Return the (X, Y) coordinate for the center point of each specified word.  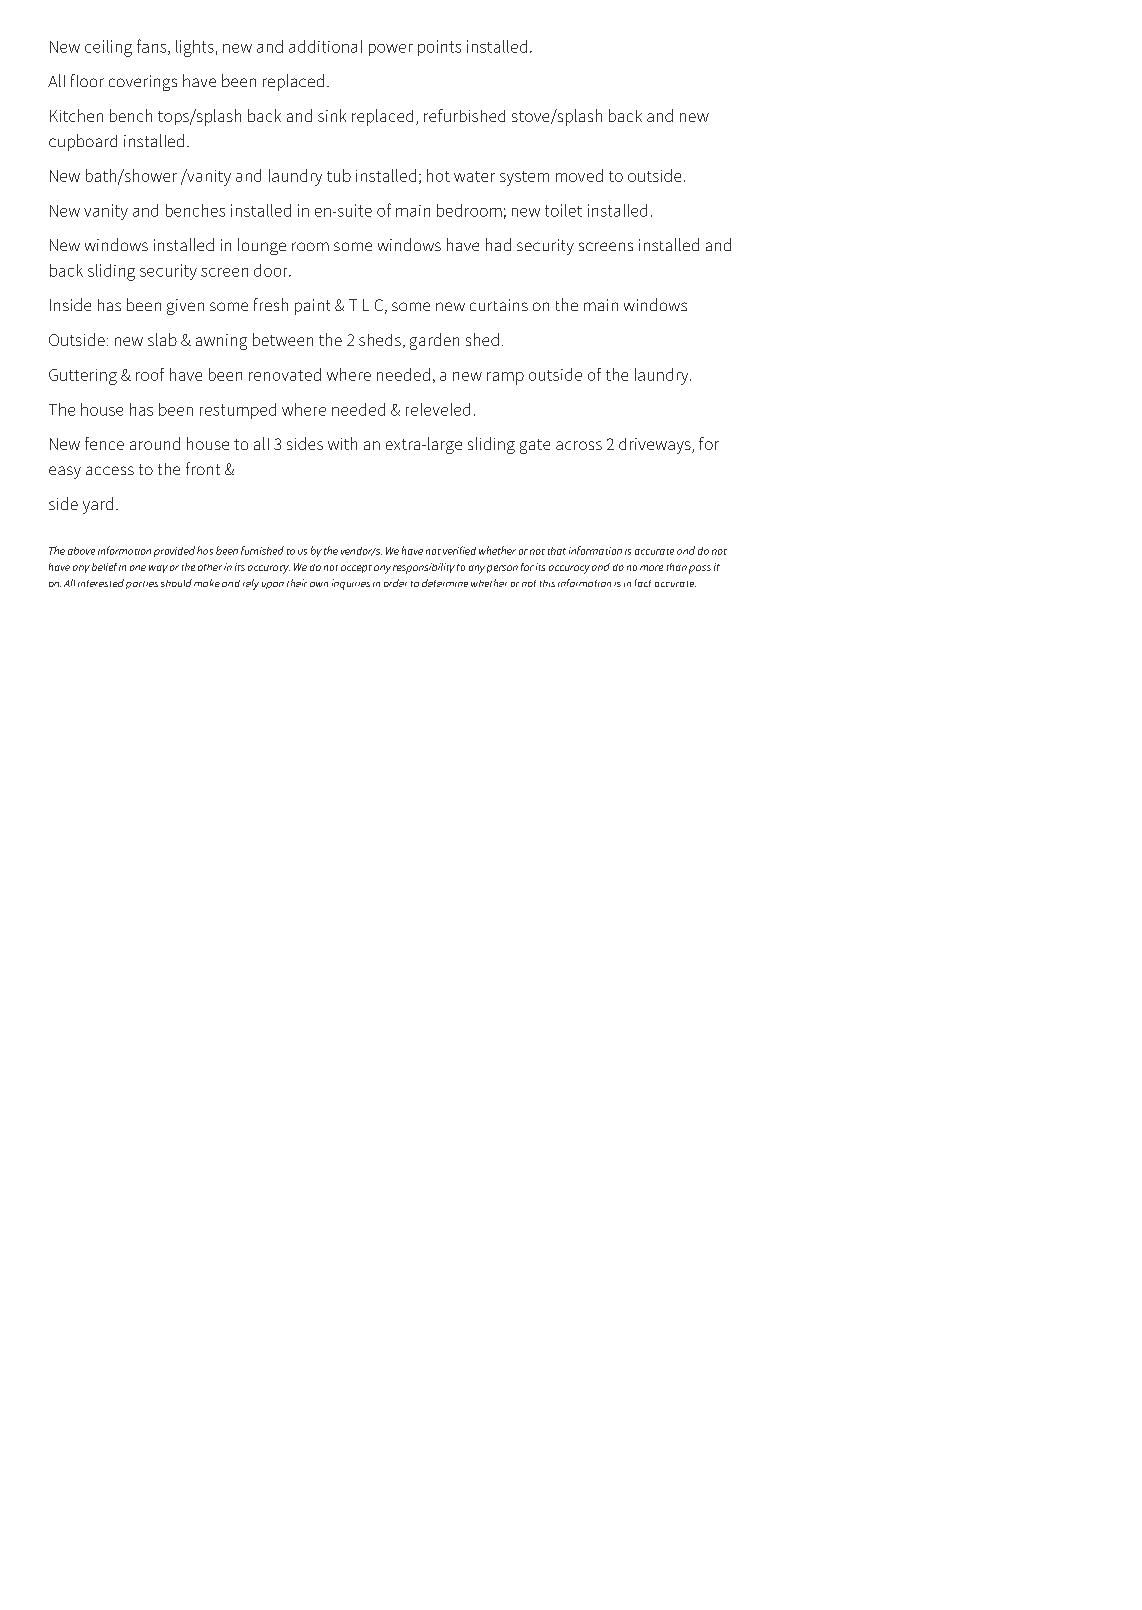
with (342, 443)
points (439, 48)
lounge (262, 246)
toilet (563, 210)
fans (153, 47)
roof (150, 374)
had (498, 244)
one (138, 568)
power (391, 50)
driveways (656, 446)
